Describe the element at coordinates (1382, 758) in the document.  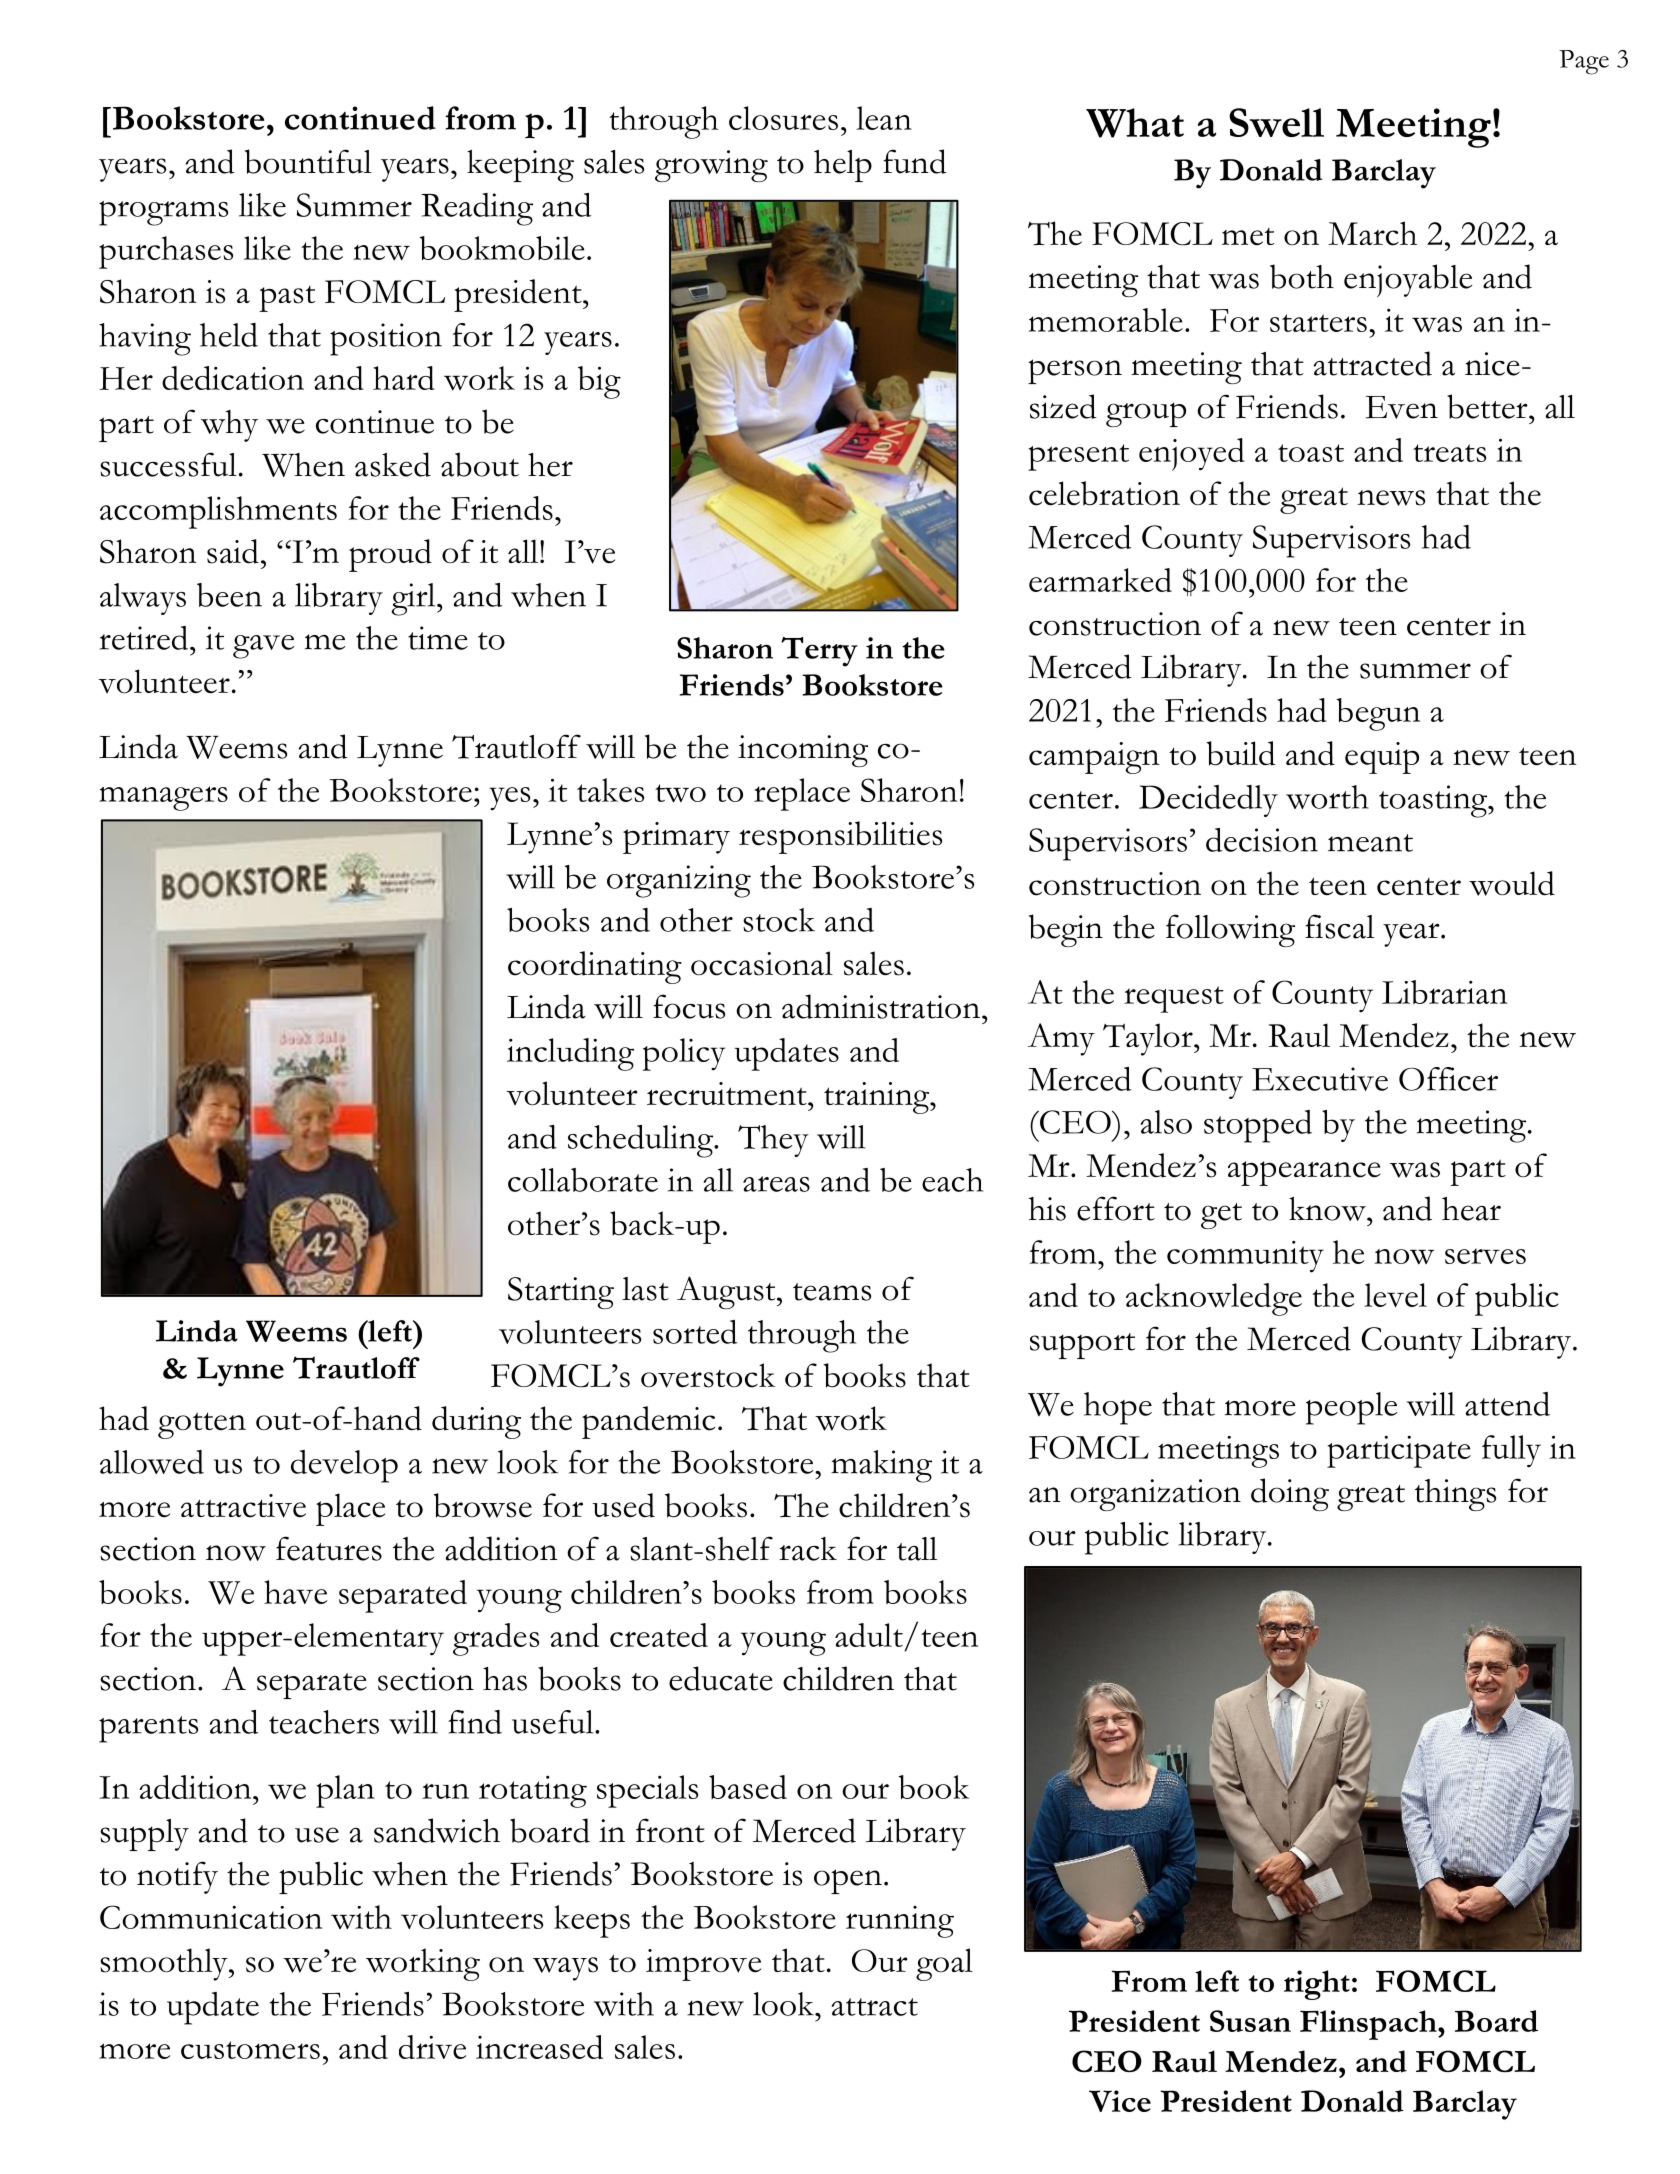
I see `equip` at that location.
